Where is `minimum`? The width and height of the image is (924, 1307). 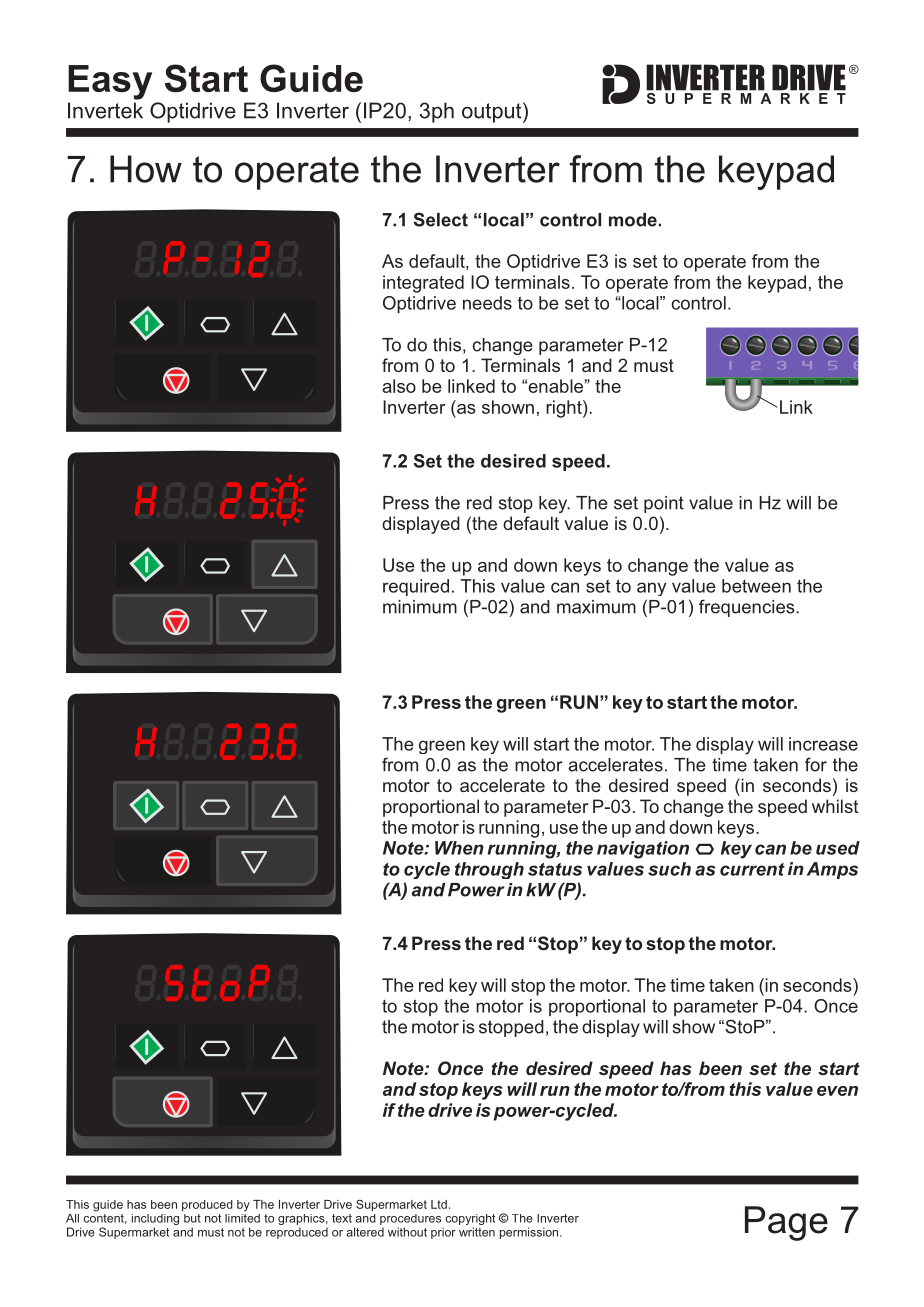 minimum is located at coordinates (420, 607).
